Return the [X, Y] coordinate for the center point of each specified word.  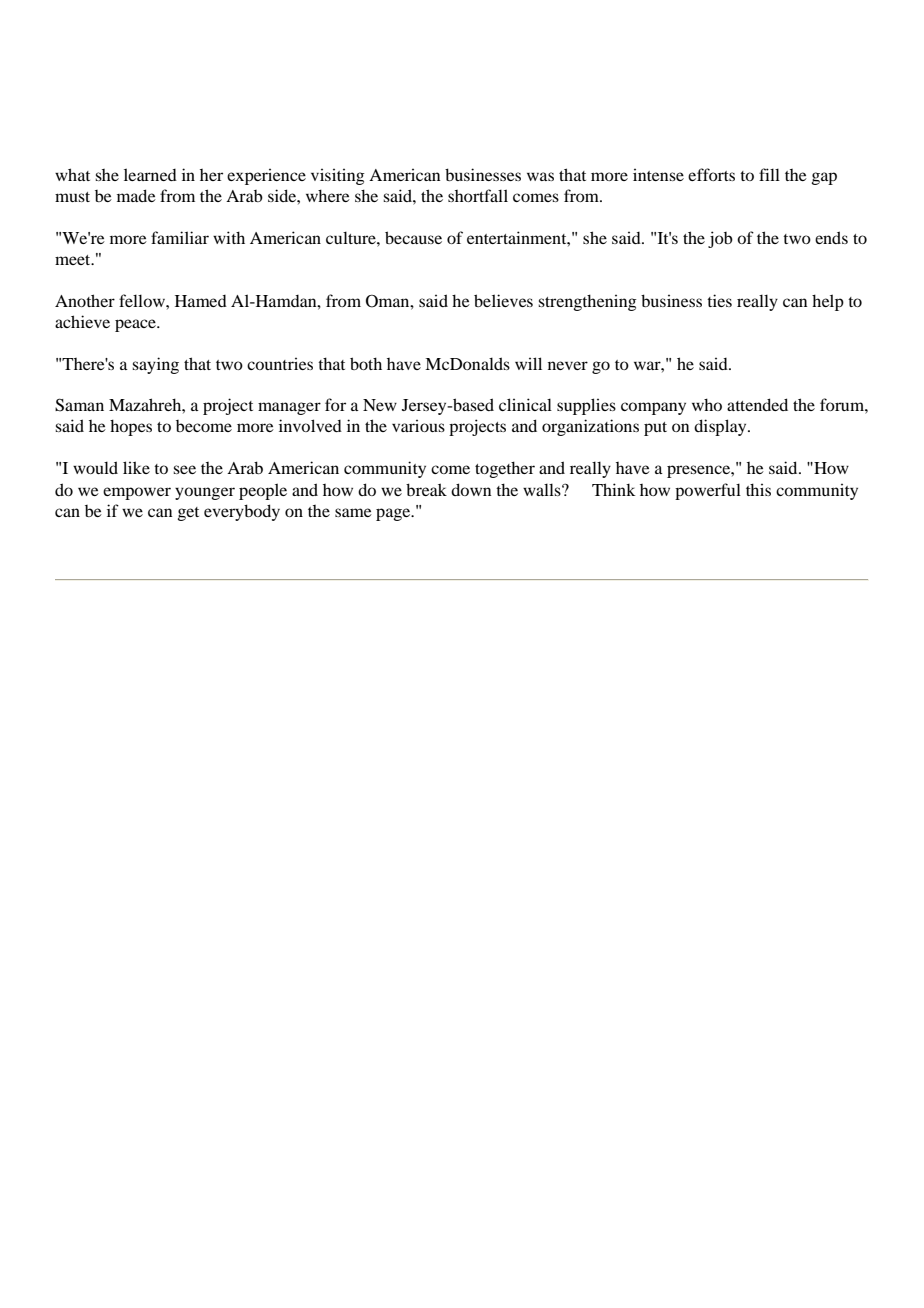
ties [719, 300]
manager [289, 408]
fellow [143, 300]
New [380, 405]
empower [137, 493]
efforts [711, 174]
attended [757, 404]
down [471, 489]
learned [150, 174]
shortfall [478, 195]
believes [503, 300]
